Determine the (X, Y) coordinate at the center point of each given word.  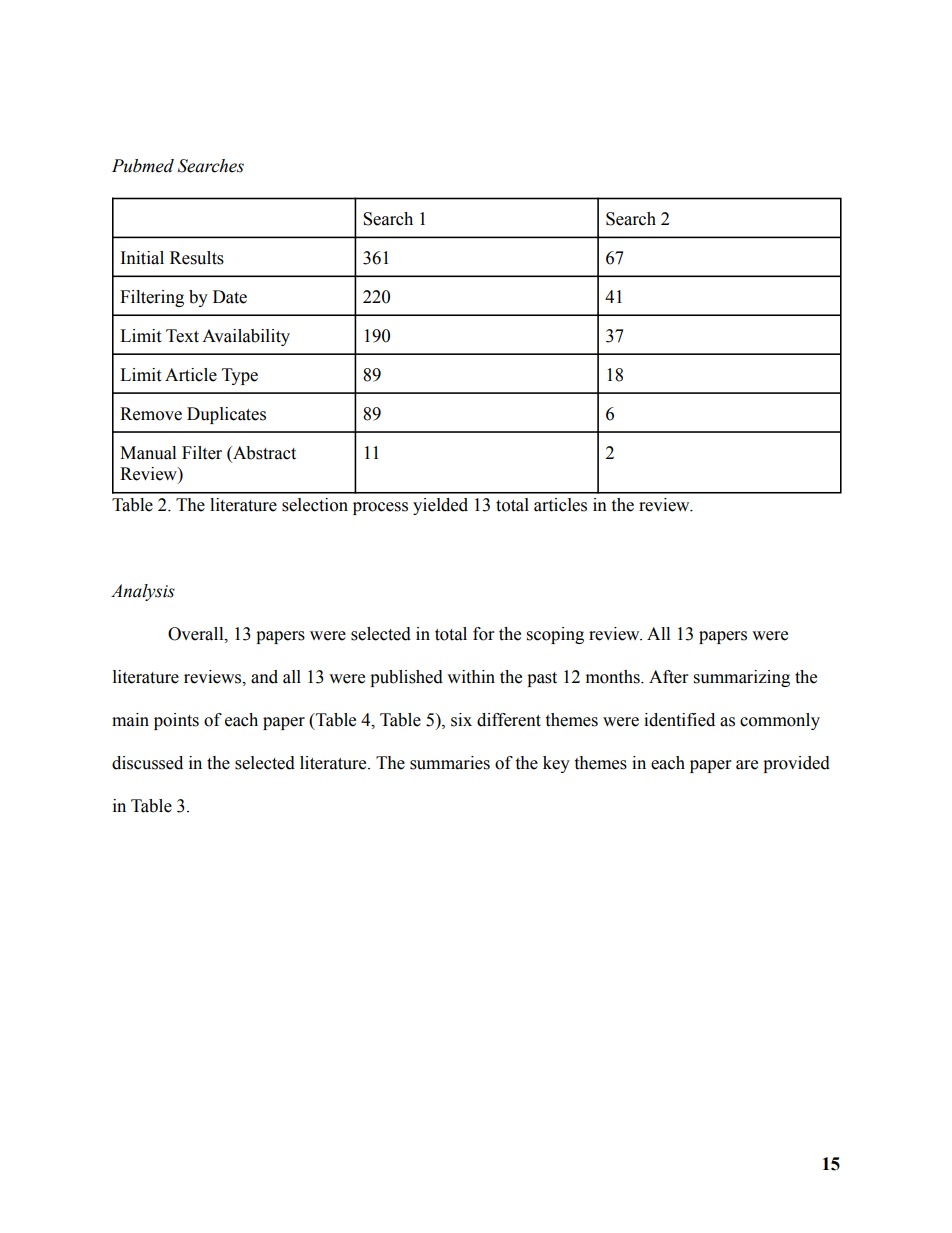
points (176, 721)
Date (230, 297)
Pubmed (143, 166)
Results (197, 258)
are (747, 765)
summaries (450, 763)
